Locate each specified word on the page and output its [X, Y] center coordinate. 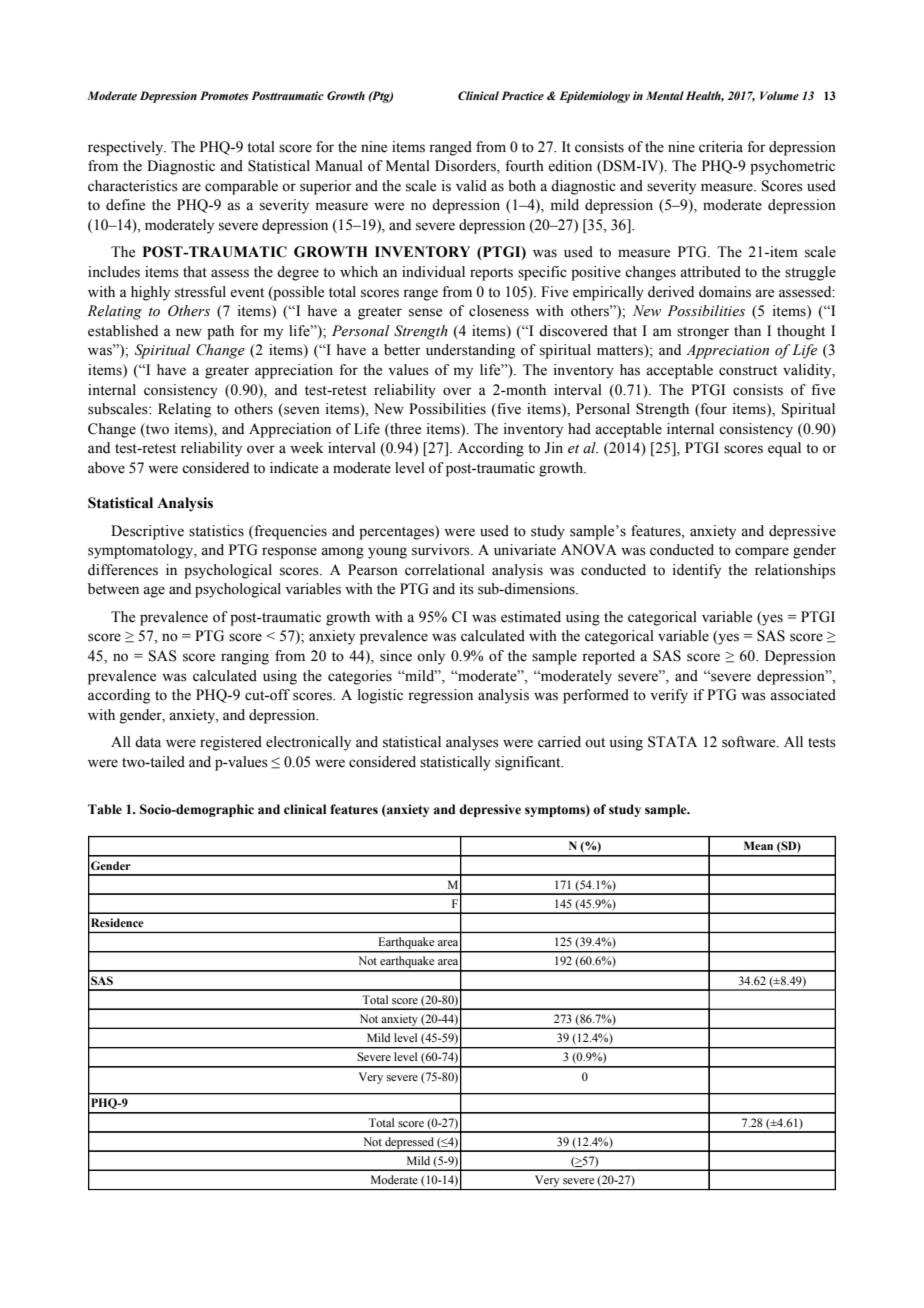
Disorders [466, 167]
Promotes [224, 95]
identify [697, 571]
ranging [245, 657]
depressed [409, 1144]
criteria [721, 147]
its [467, 589]
